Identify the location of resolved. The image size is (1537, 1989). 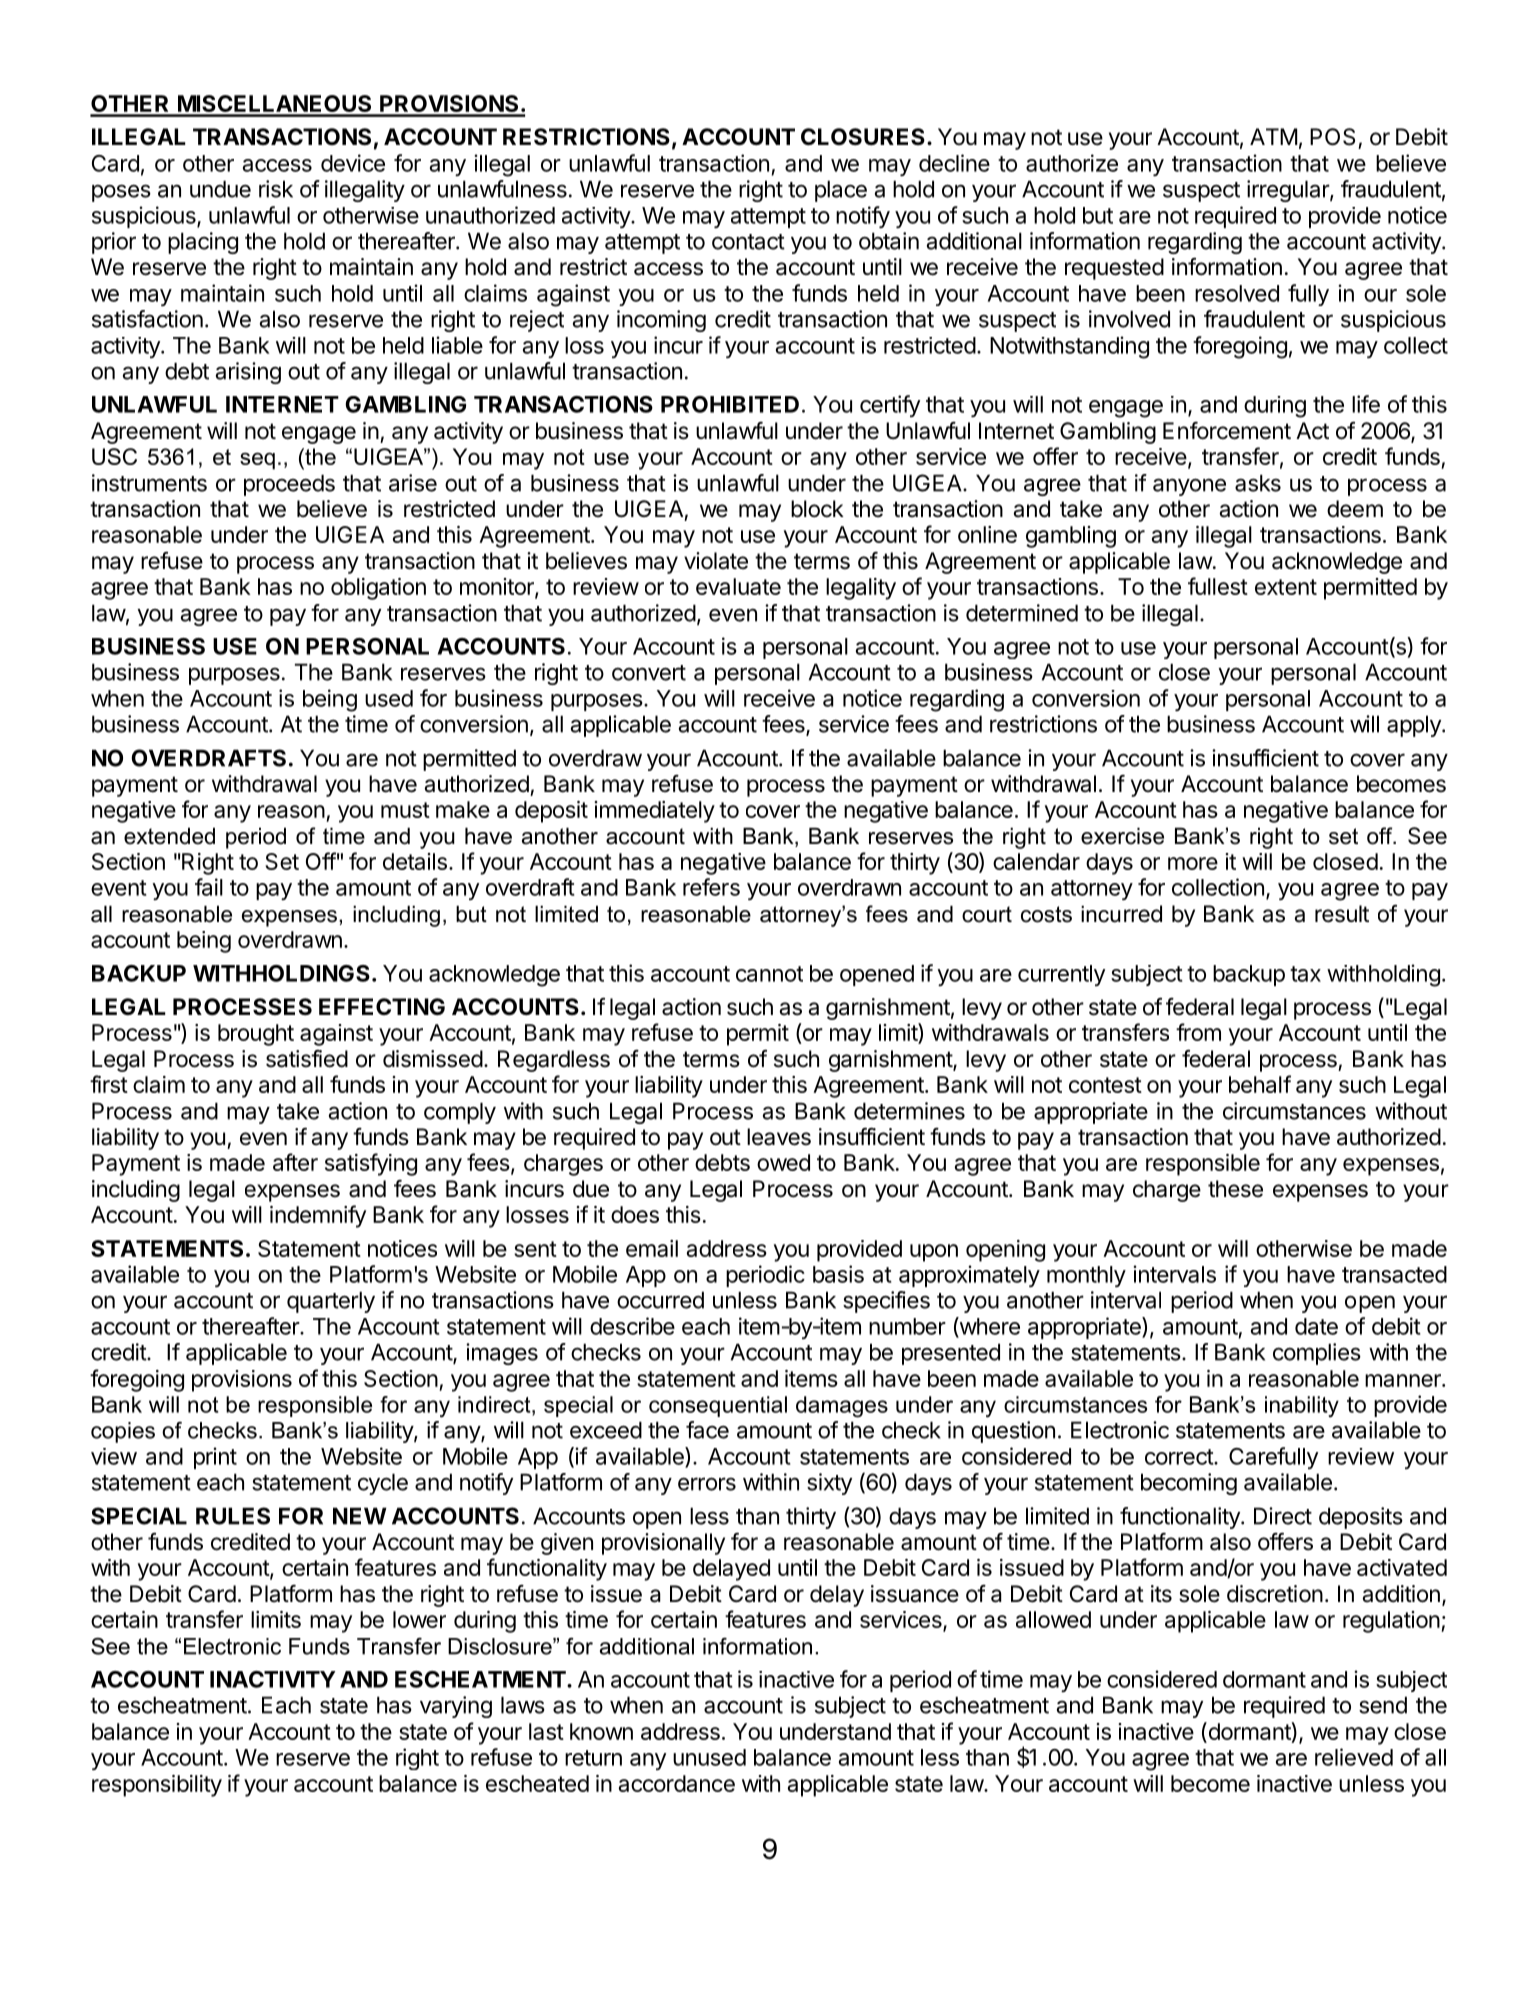
(1237, 293).
